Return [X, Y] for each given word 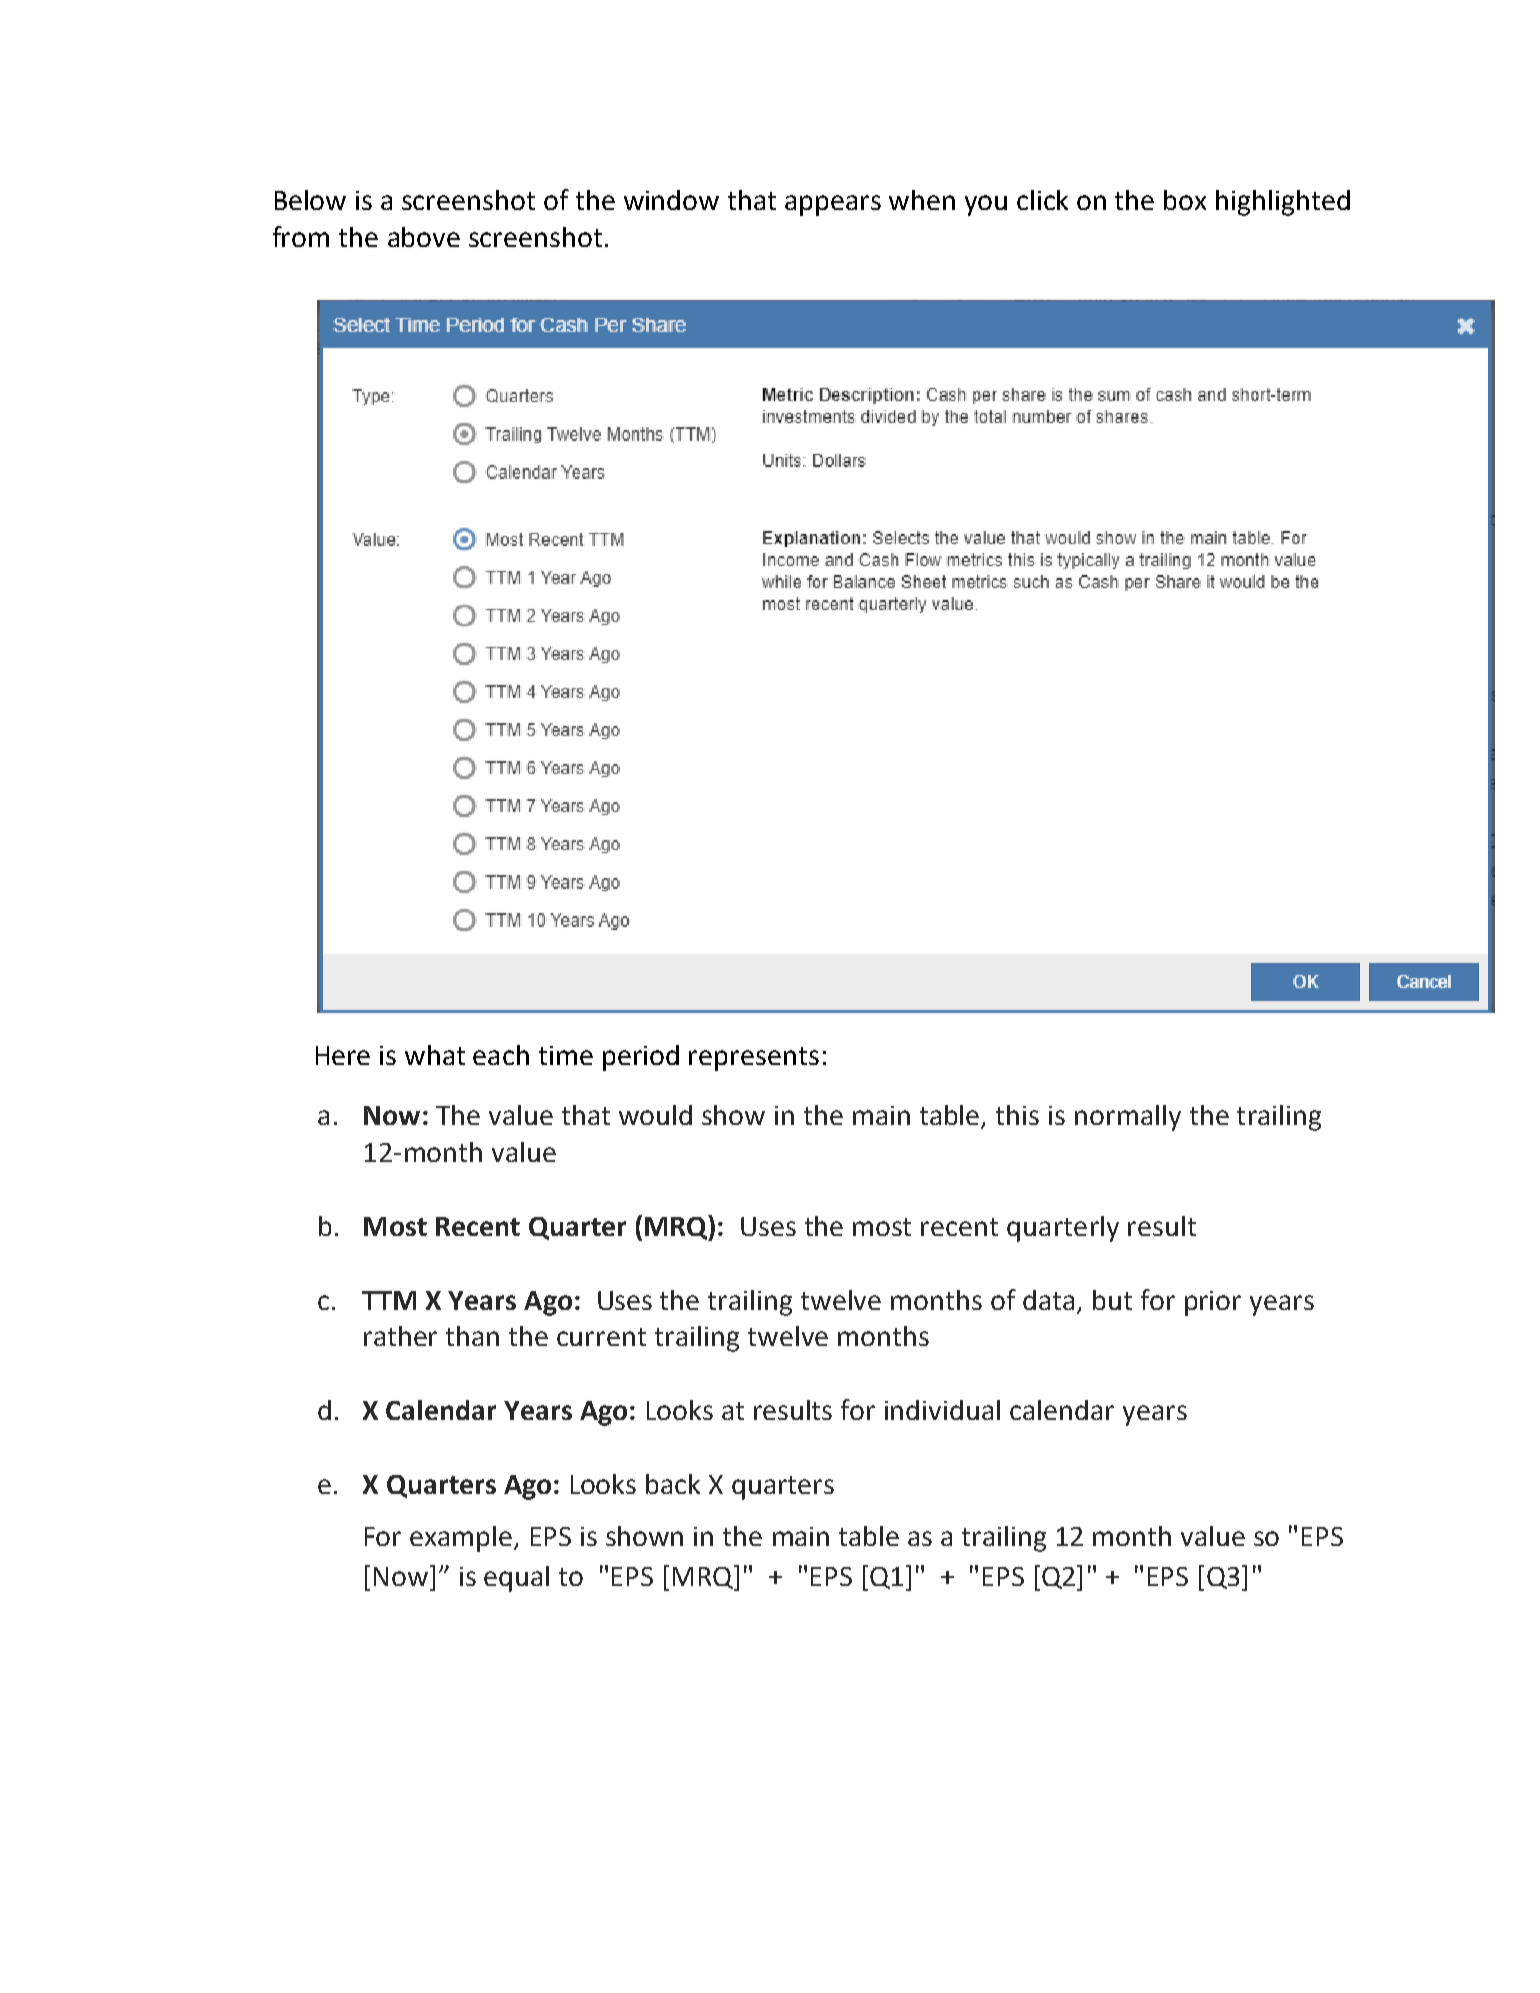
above [424, 237]
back [673, 1484]
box [1185, 200]
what [435, 1055]
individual [942, 1410]
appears [833, 205]
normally [1128, 1118]
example [462, 1539]
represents [754, 1059]
